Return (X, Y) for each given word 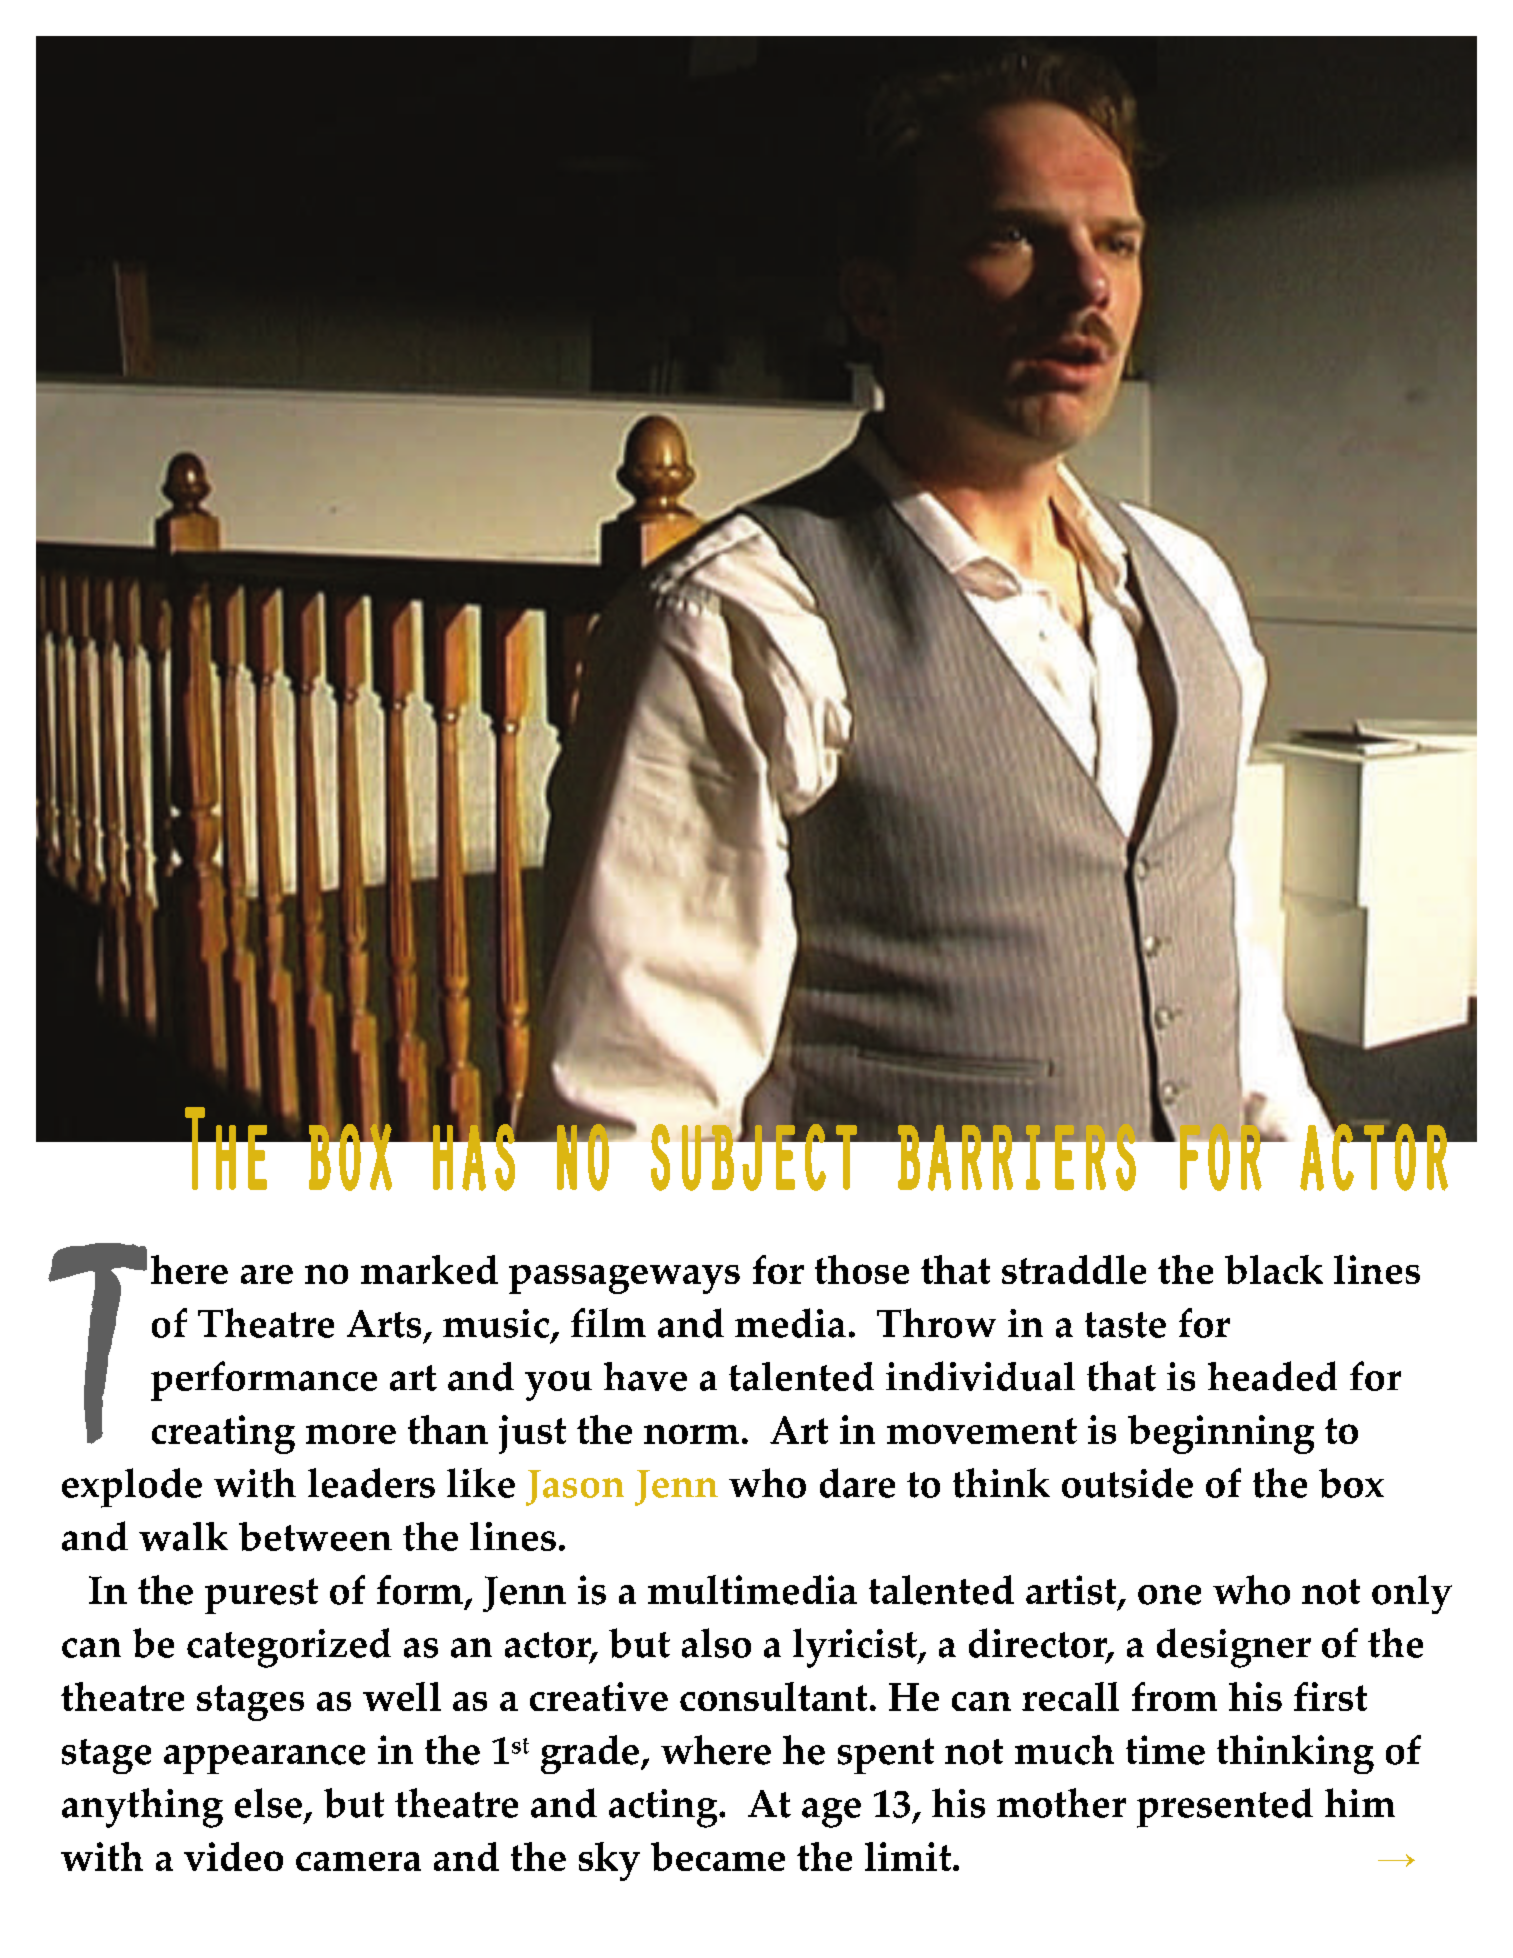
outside (1127, 1483)
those (862, 1269)
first (1330, 1696)
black (1274, 1269)
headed (1272, 1376)
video (233, 1856)
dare (857, 1483)
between (315, 1536)
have (645, 1376)
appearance (264, 1759)
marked (429, 1269)
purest (261, 1596)
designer (1234, 1648)
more (351, 1434)
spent (886, 1756)
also (716, 1643)
